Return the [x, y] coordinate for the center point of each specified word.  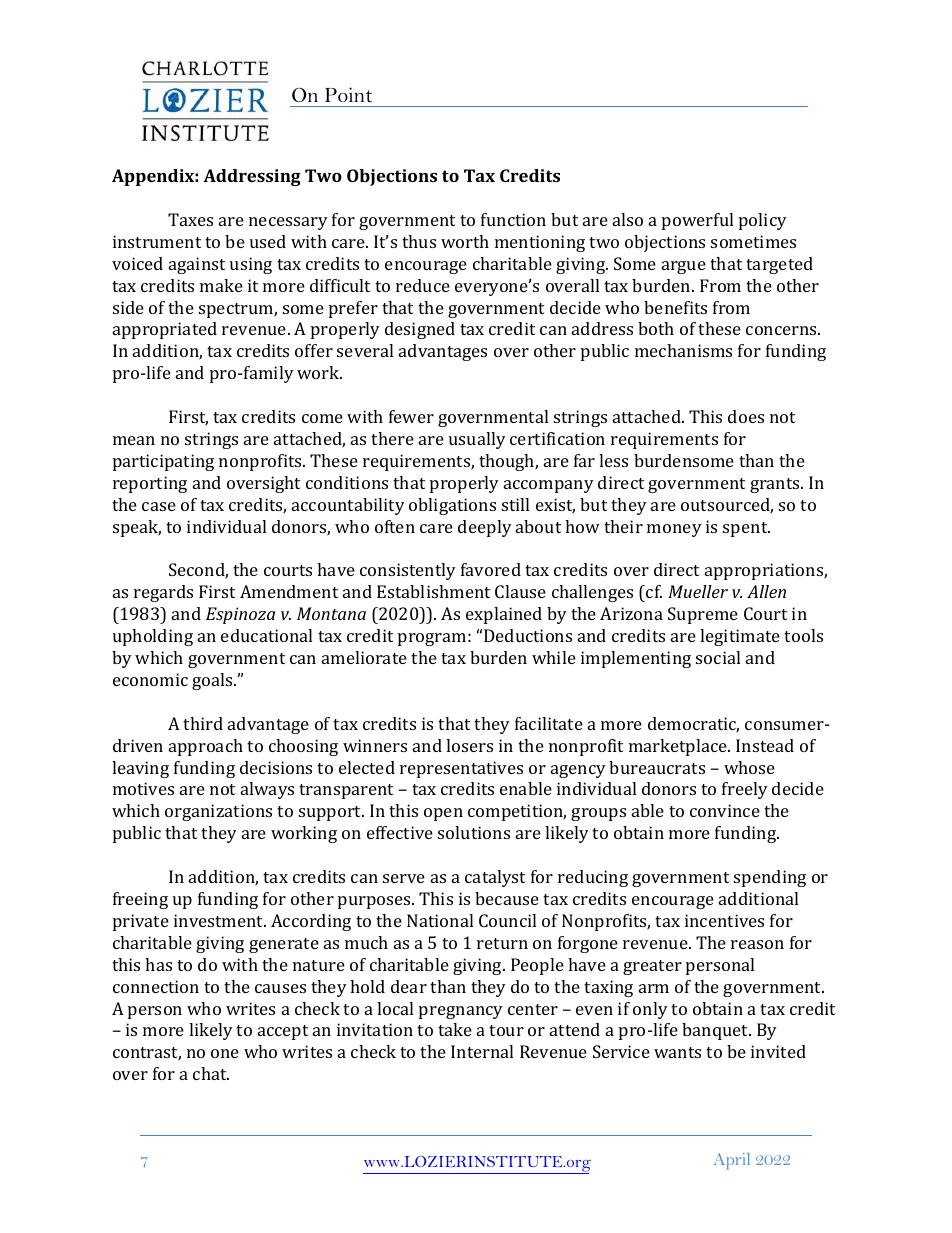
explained [504, 615]
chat [211, 1073]
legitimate [740, 637]
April [732, 1161]
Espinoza [240, 615]
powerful [697, 221]
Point [348, 94]
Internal [482, 1051]
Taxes [190, 219]
